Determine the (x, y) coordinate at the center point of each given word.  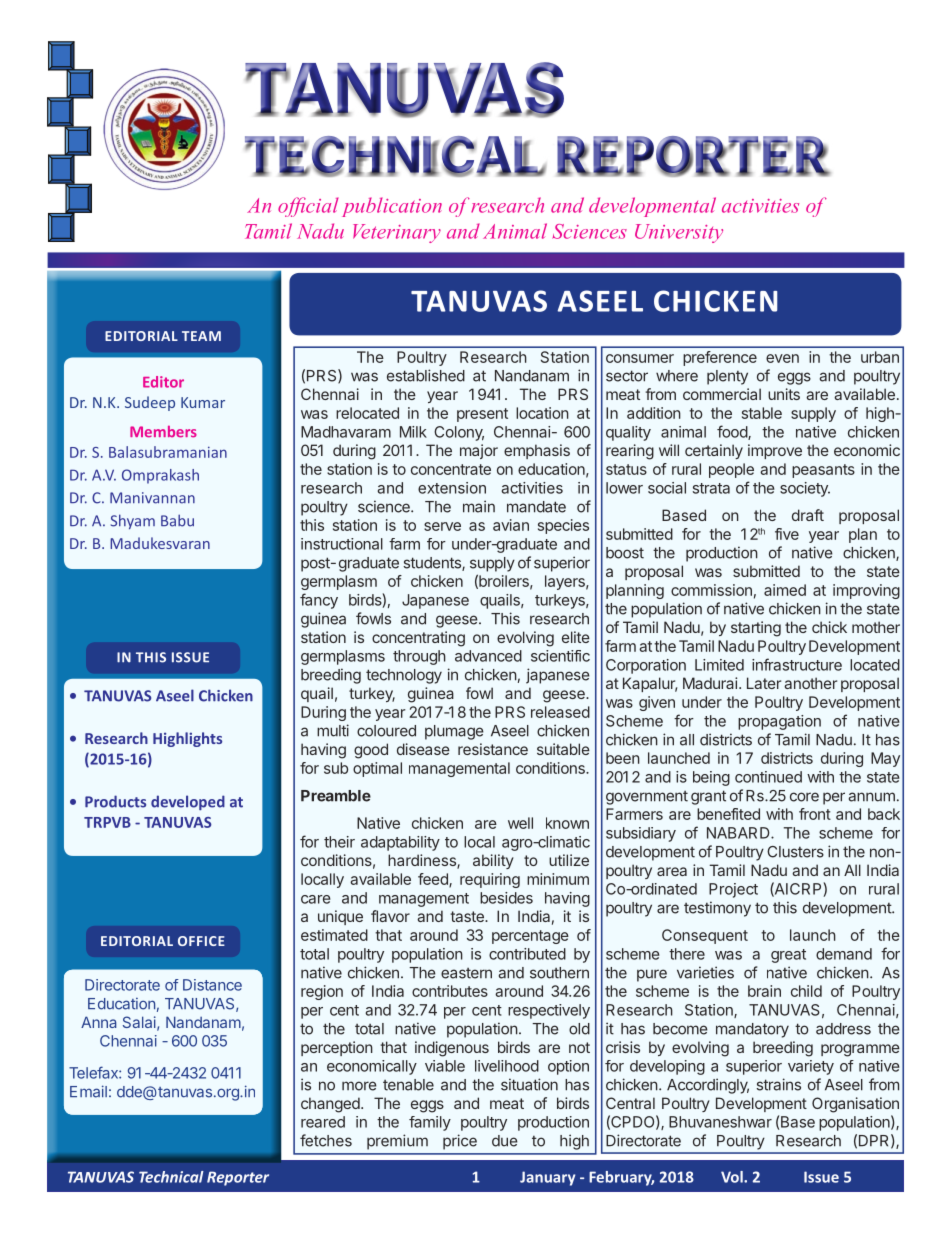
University (679, 233)
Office (201, 941)
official (308, 207)
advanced (488, 656)
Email (88, 1091)
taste (468, 916)
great (788, 956)
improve (775, 451)
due (505, 1141)
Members (163, 432)
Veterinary (397, 233)
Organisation (855, 1105)
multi (333, 730)
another (810, 683)
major (479, 451)
